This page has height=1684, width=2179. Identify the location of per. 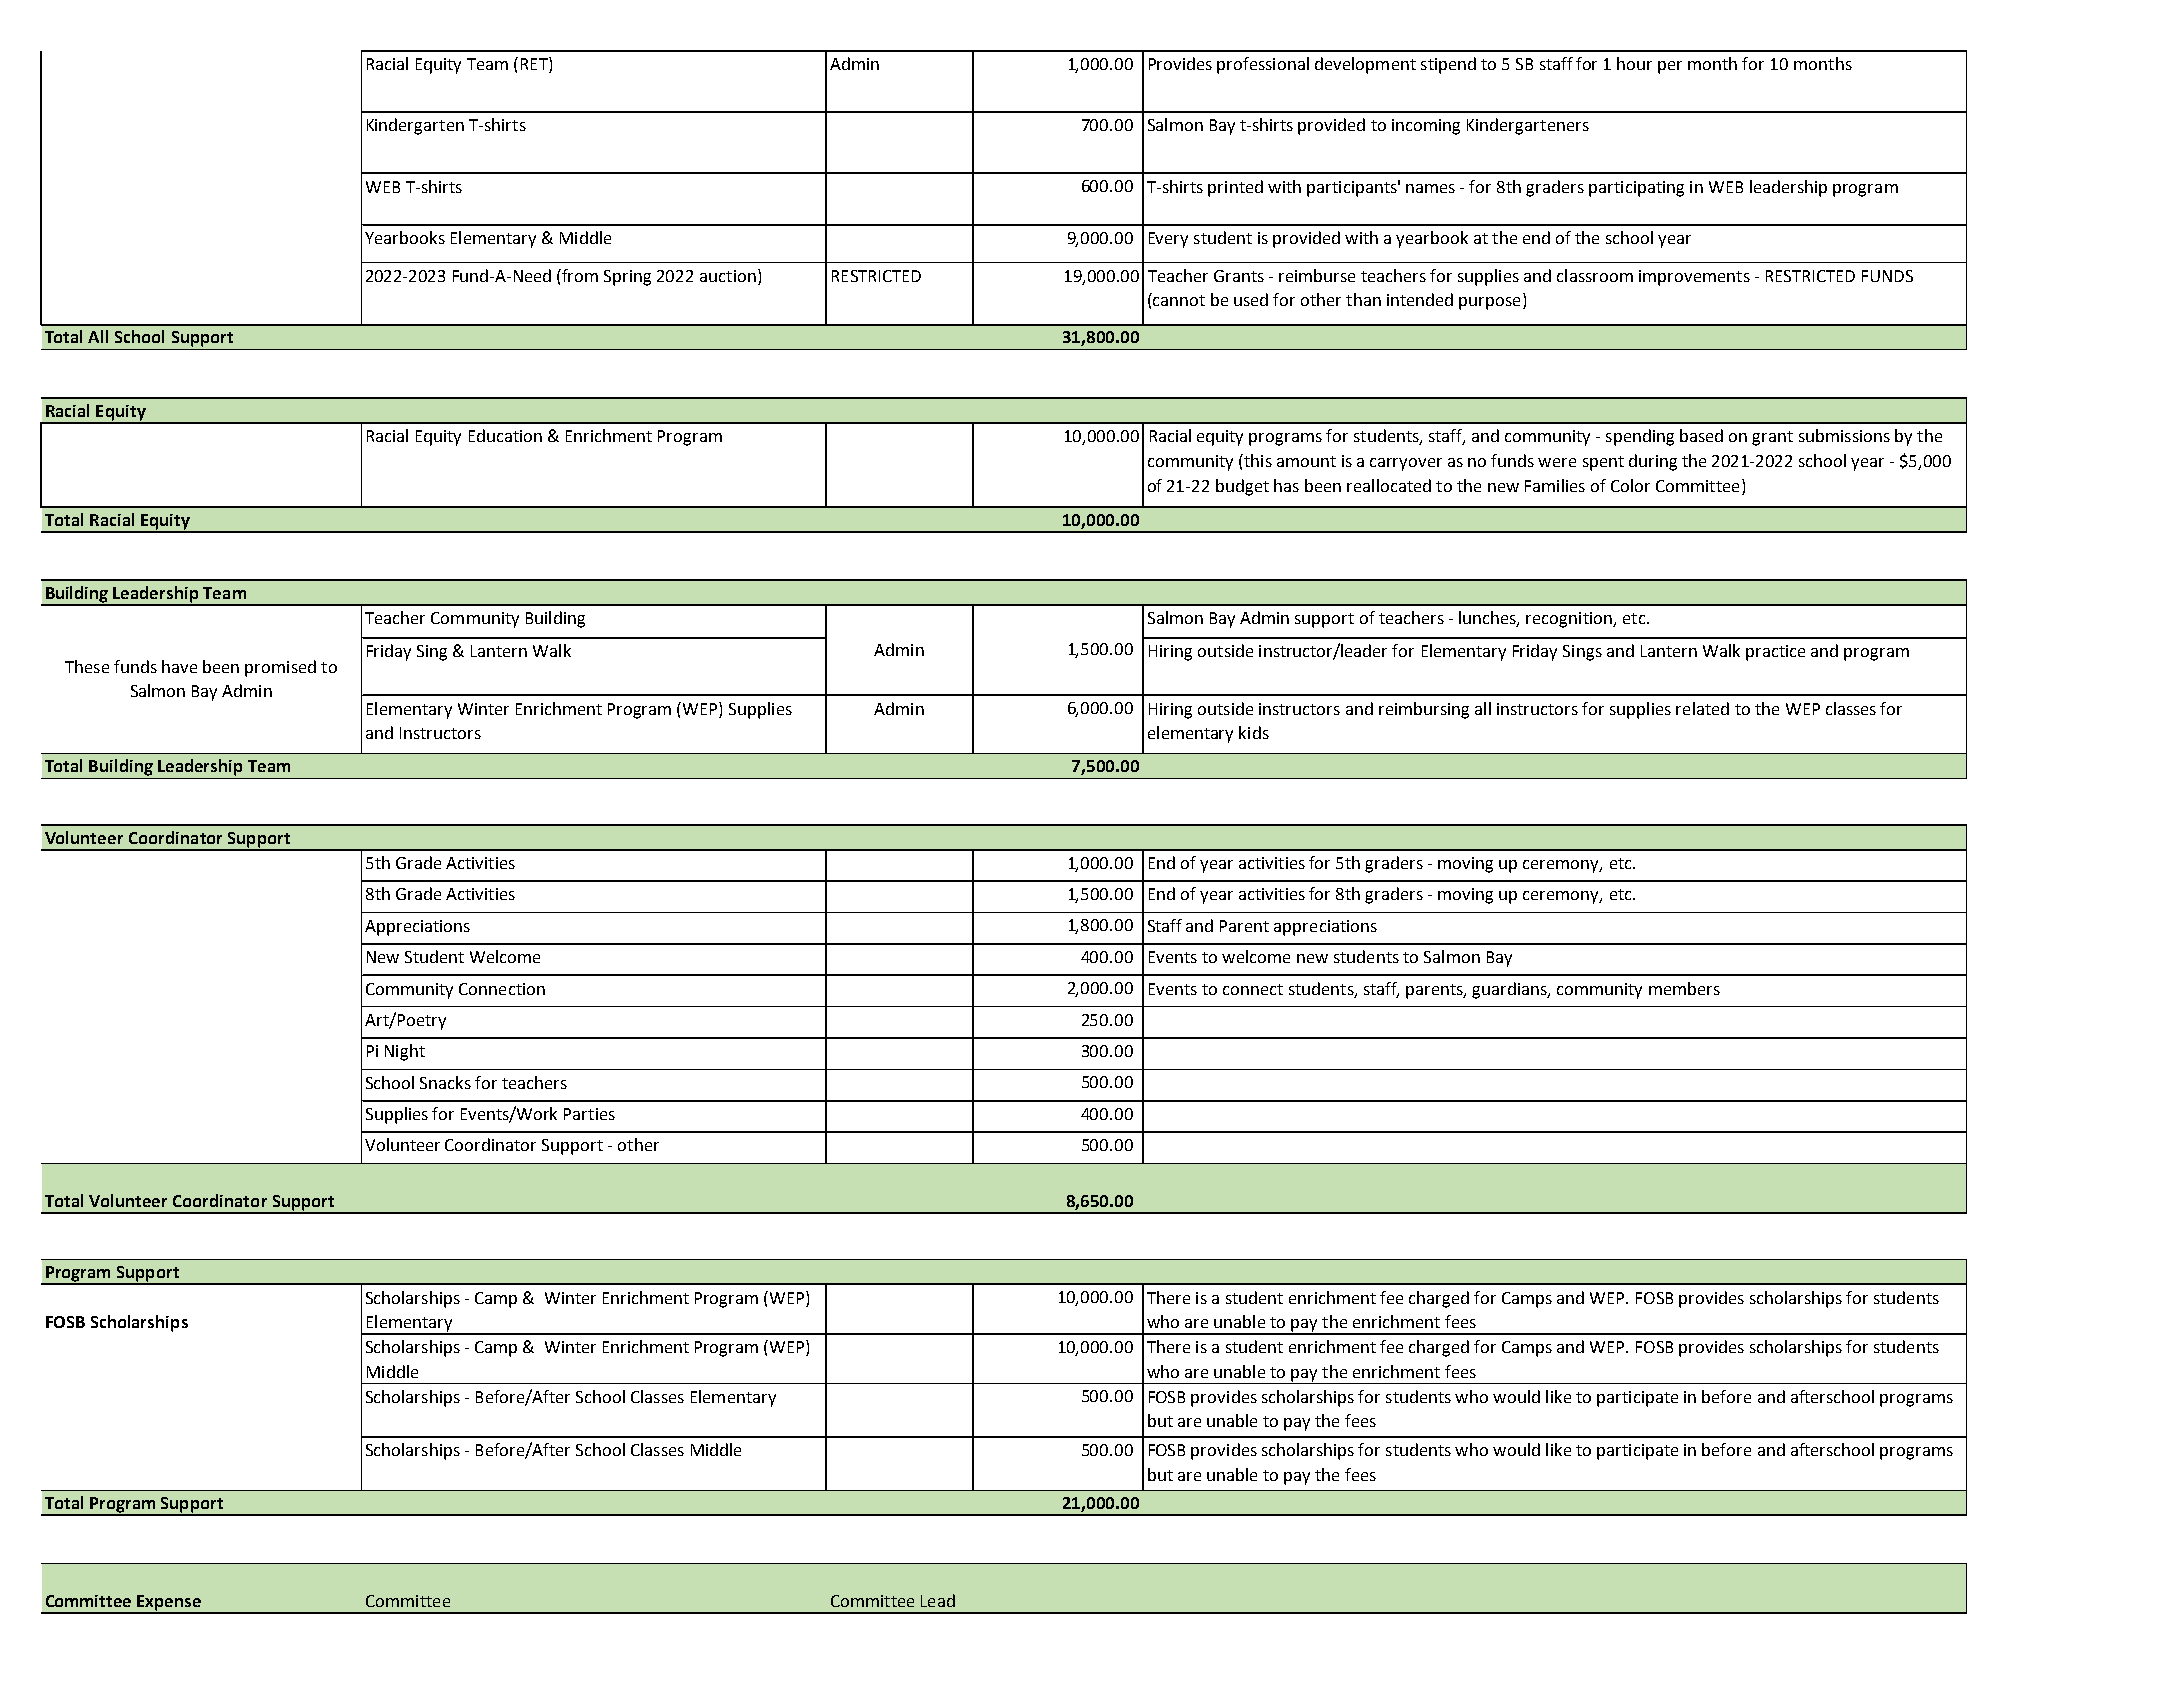
(1670, 67).
